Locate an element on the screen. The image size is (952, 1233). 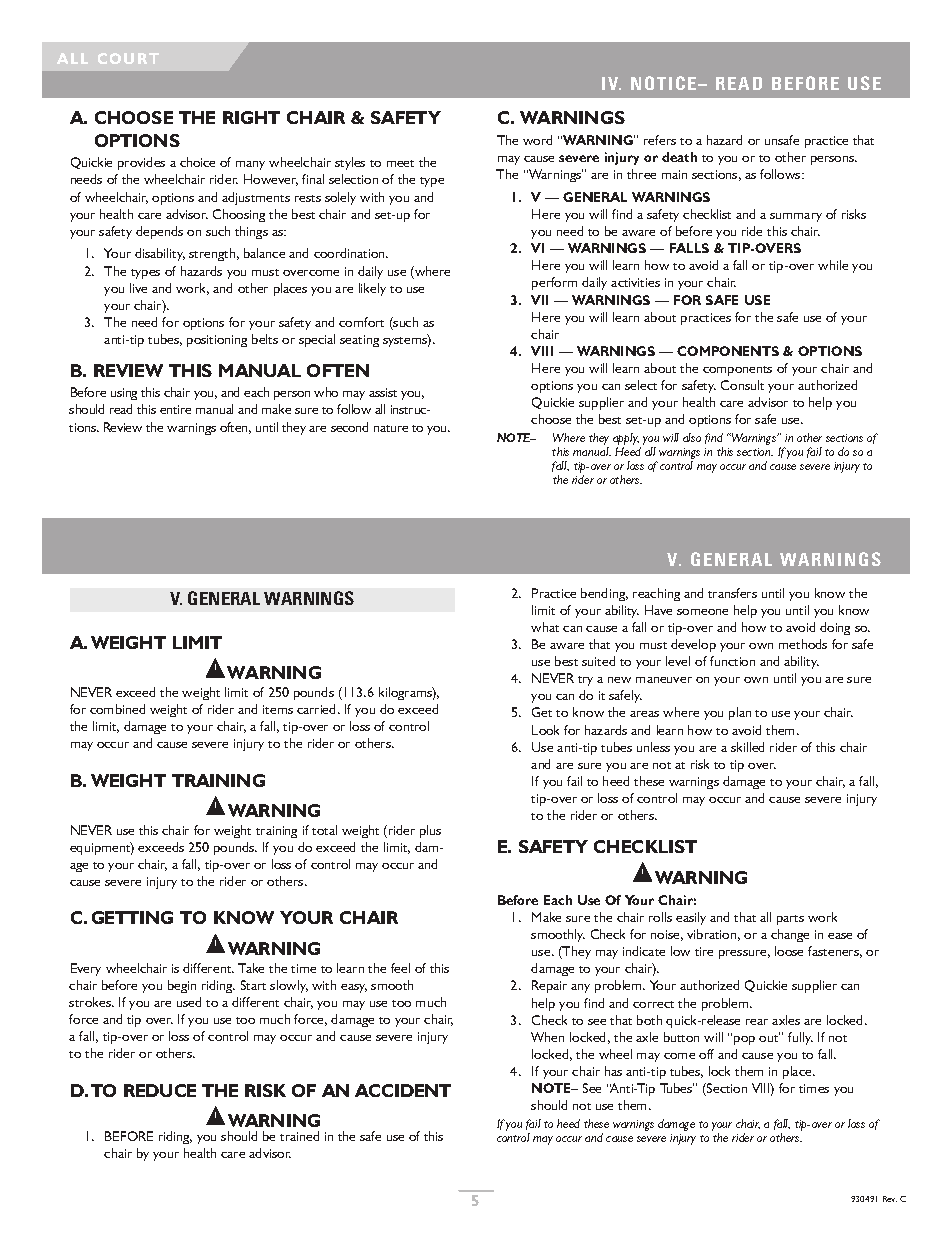
nature is located at coordinates (391, 428).
